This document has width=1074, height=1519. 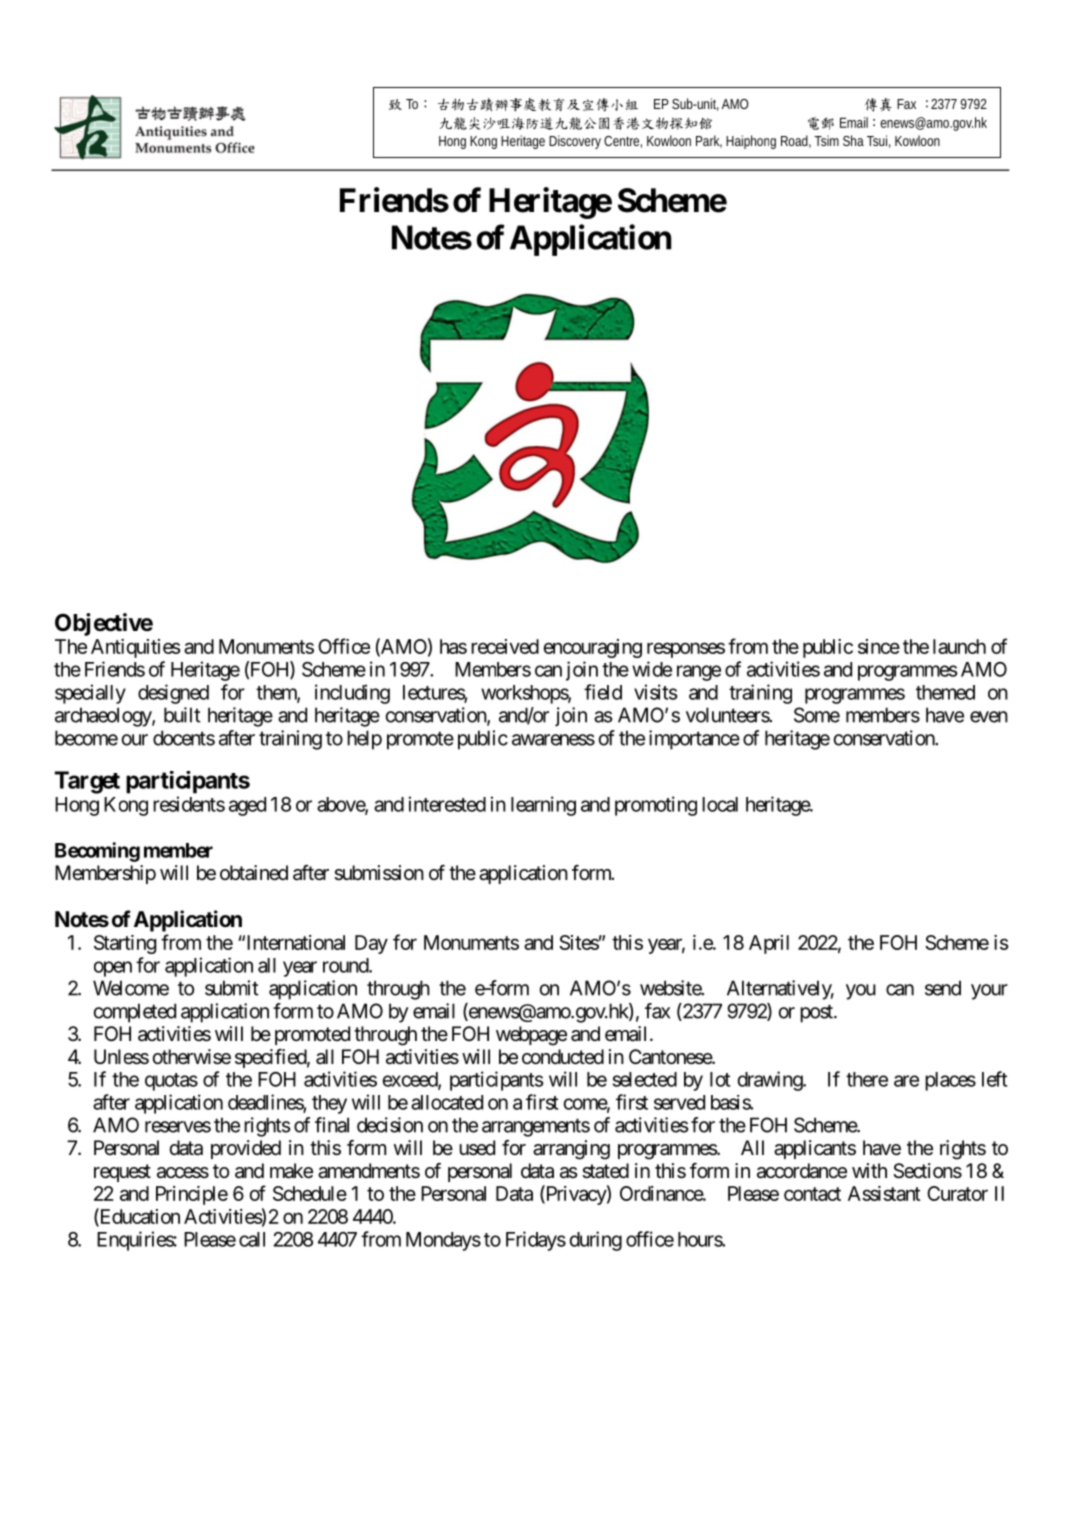 I want to click on field, so click(x=603, y=692).
